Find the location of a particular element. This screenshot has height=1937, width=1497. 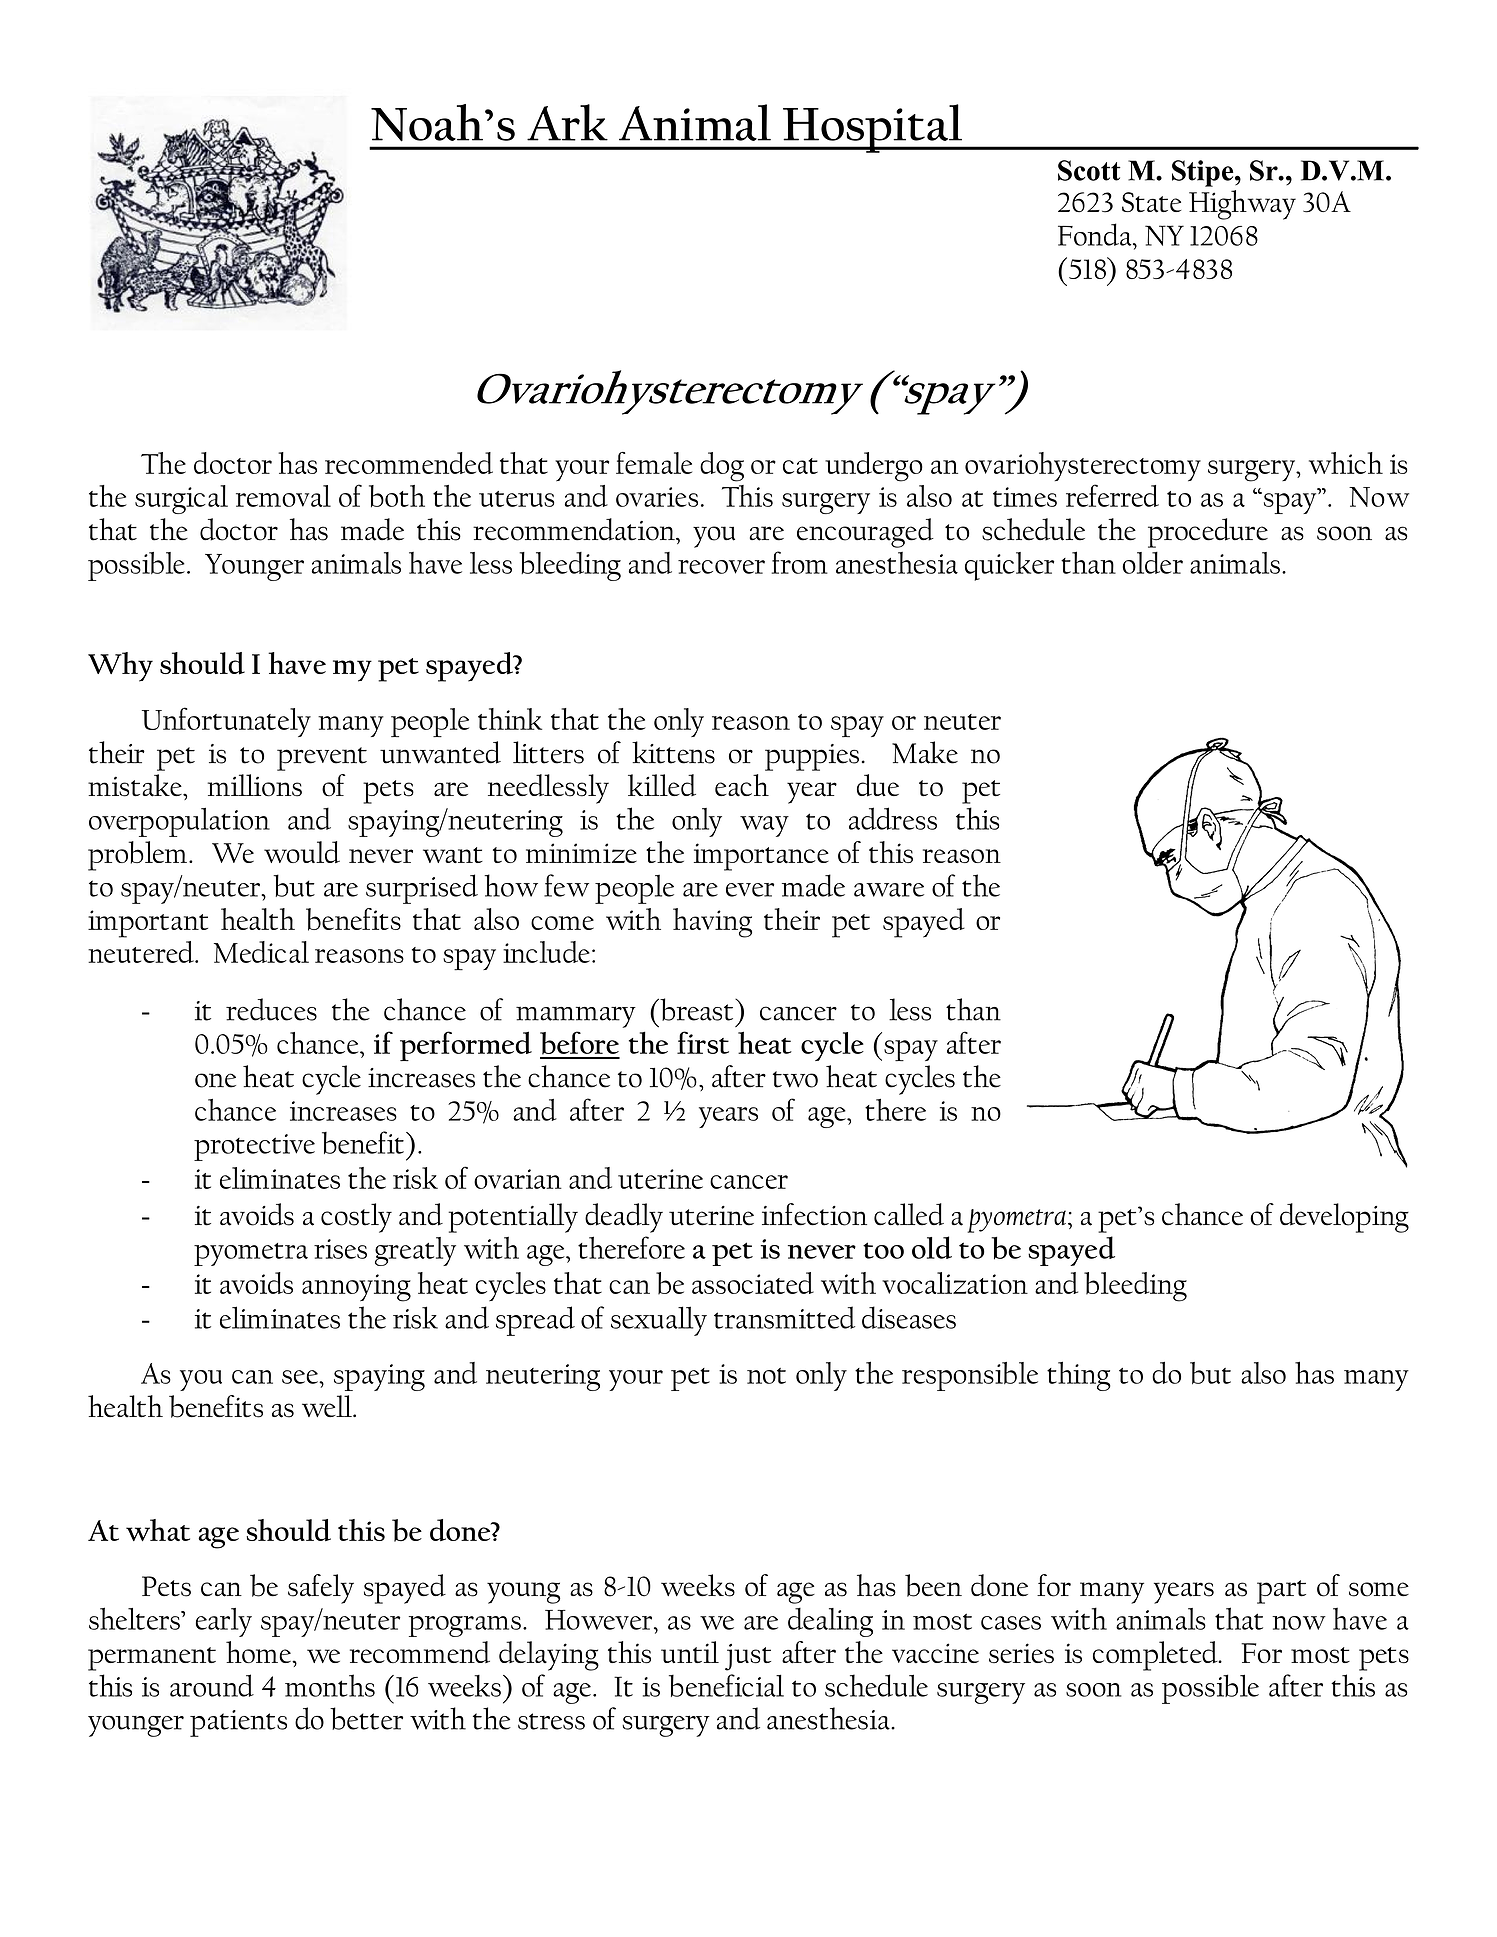

infection is located at coordinates (814, 1214).
